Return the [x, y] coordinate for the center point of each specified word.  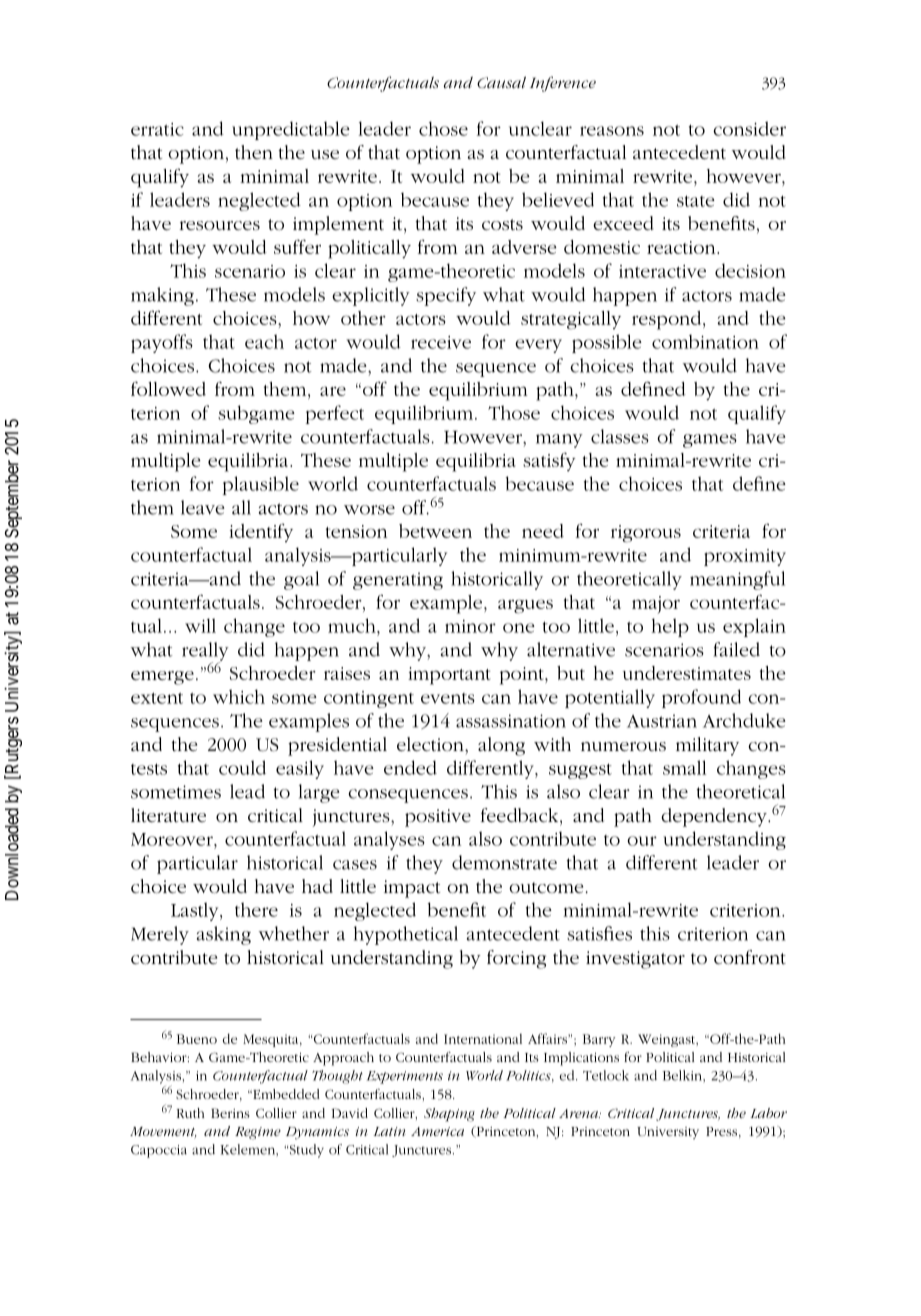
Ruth [190, 1113]
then [254, 152]
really [205, 652]
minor [470, 626]
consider [749, 128]
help [670, 627]
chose [443, 128]
